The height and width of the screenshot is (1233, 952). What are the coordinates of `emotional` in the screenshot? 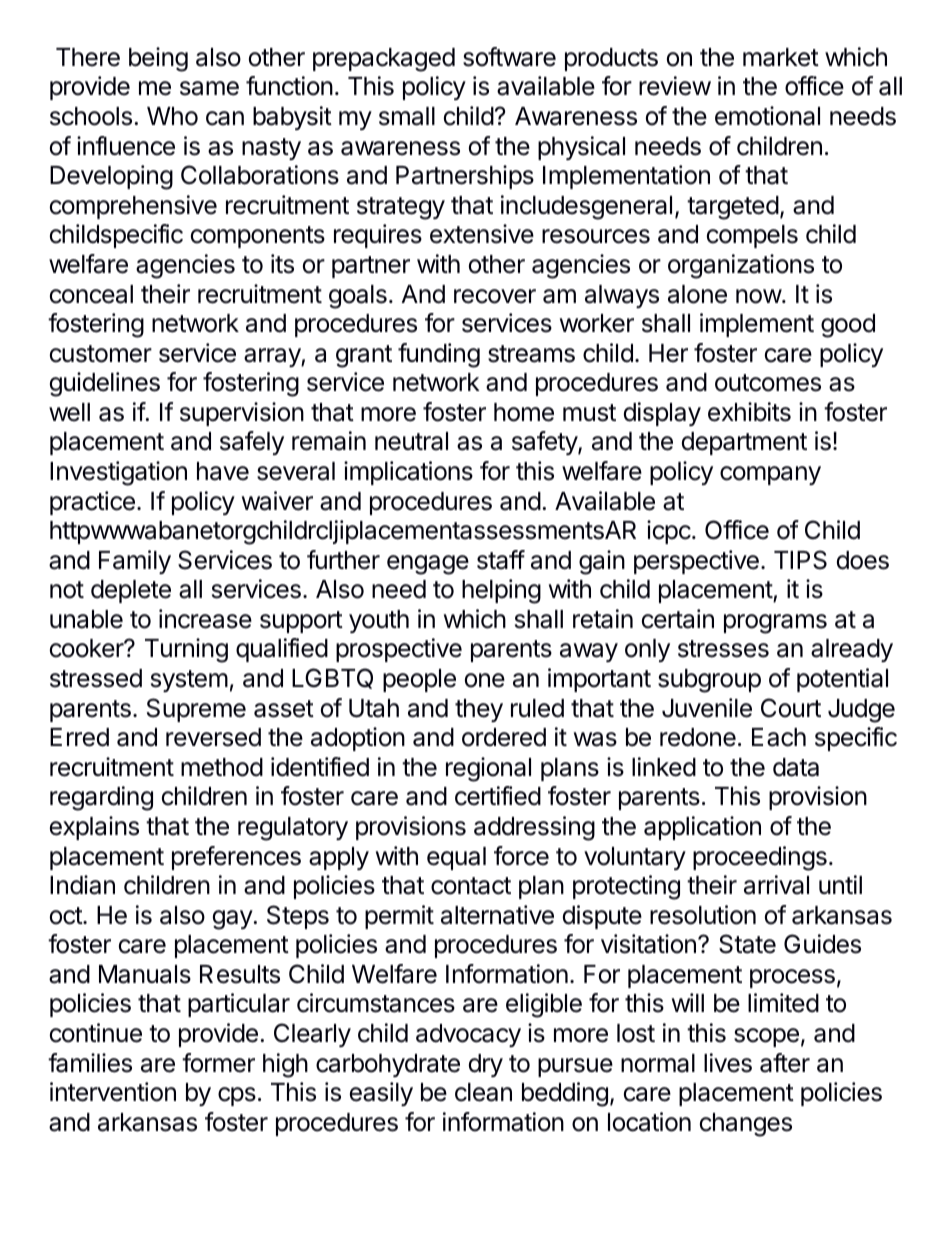 It's located at (767, 116).
